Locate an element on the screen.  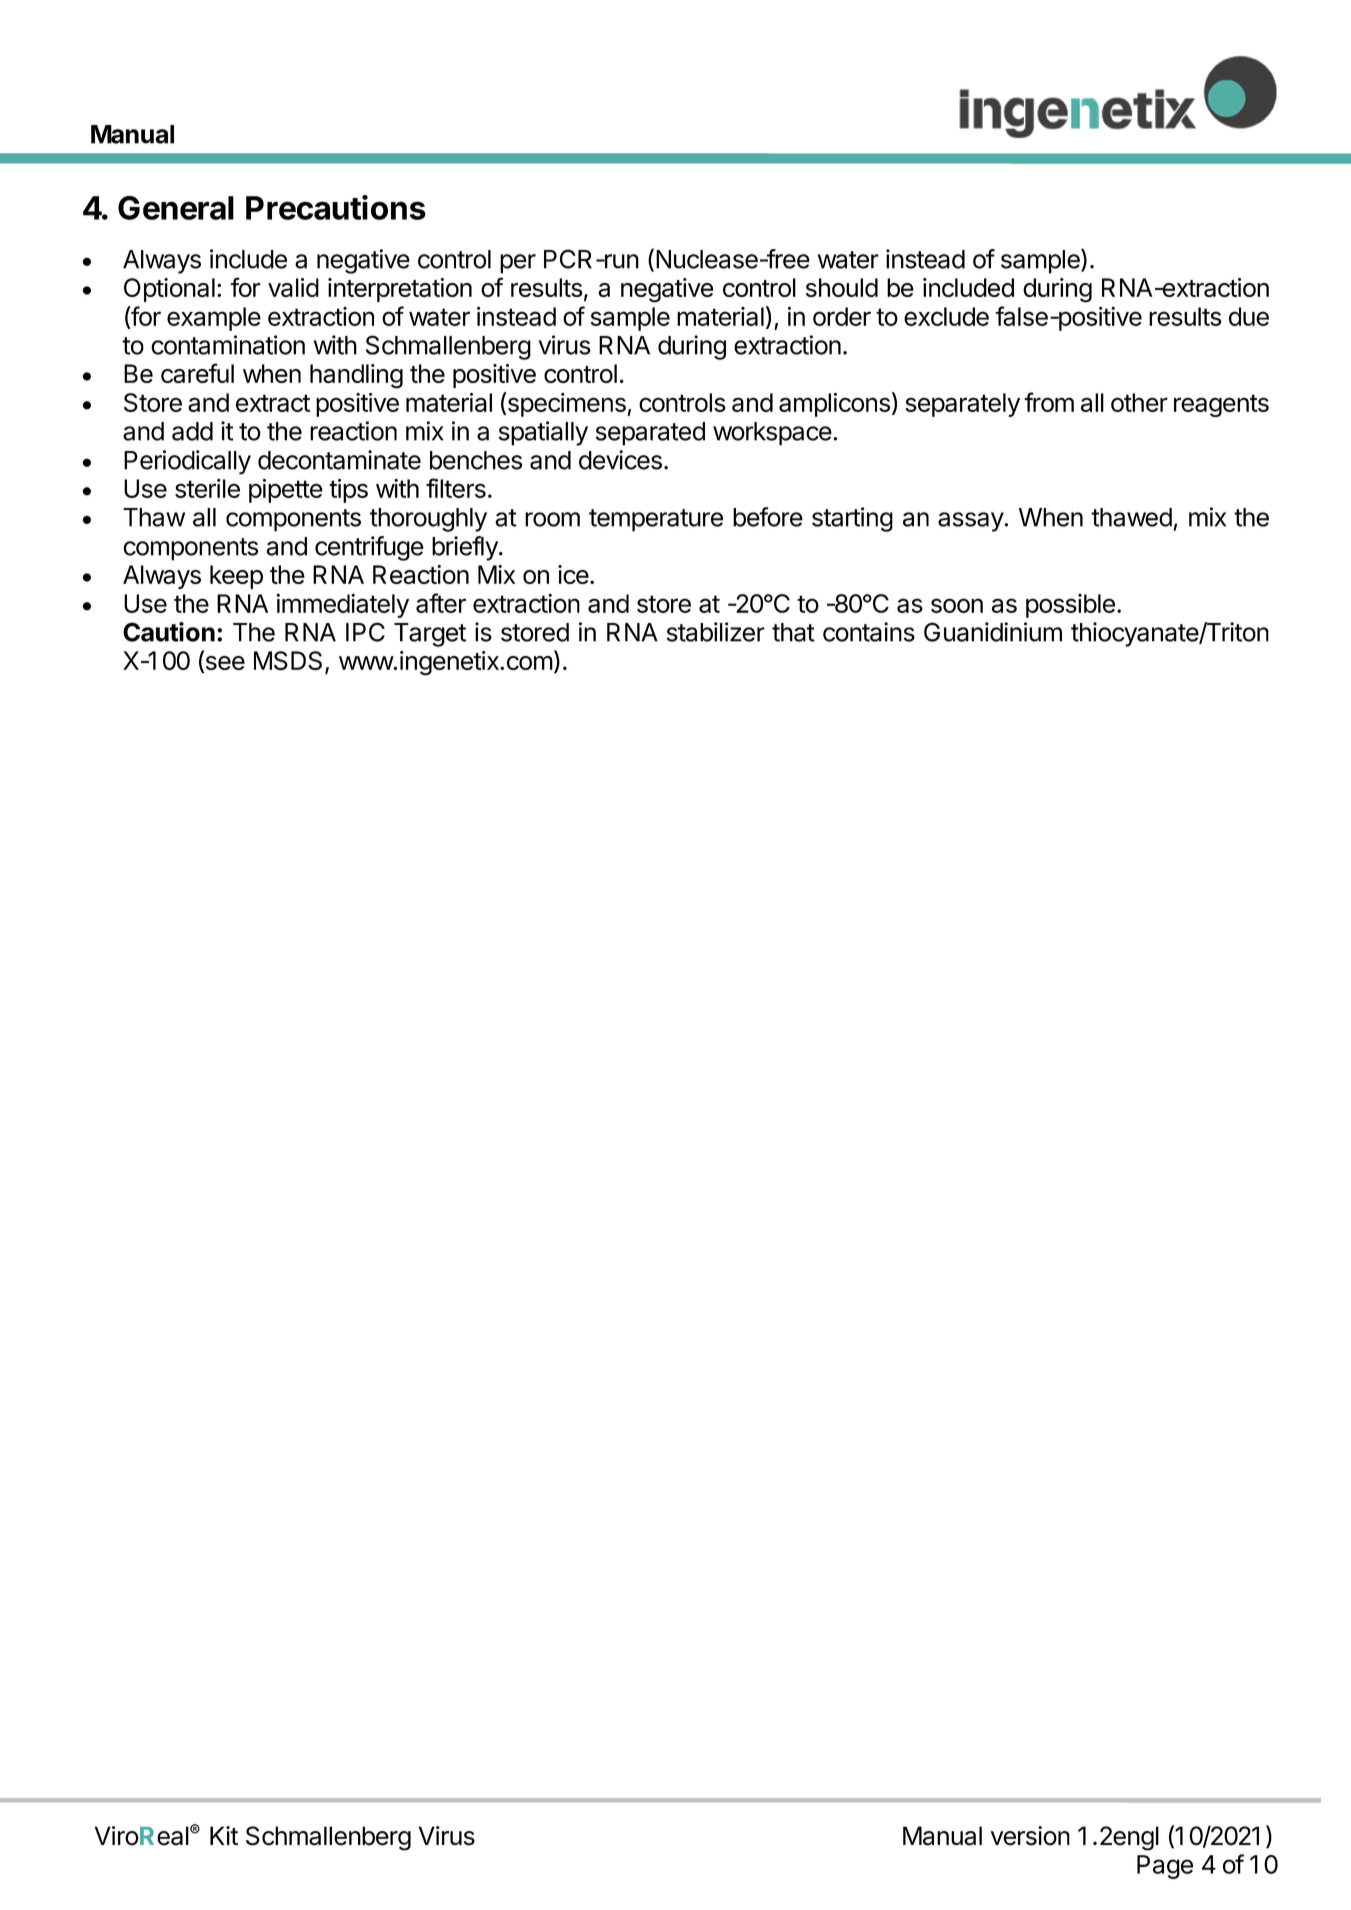
valid is located at coordinates (293, 287).
